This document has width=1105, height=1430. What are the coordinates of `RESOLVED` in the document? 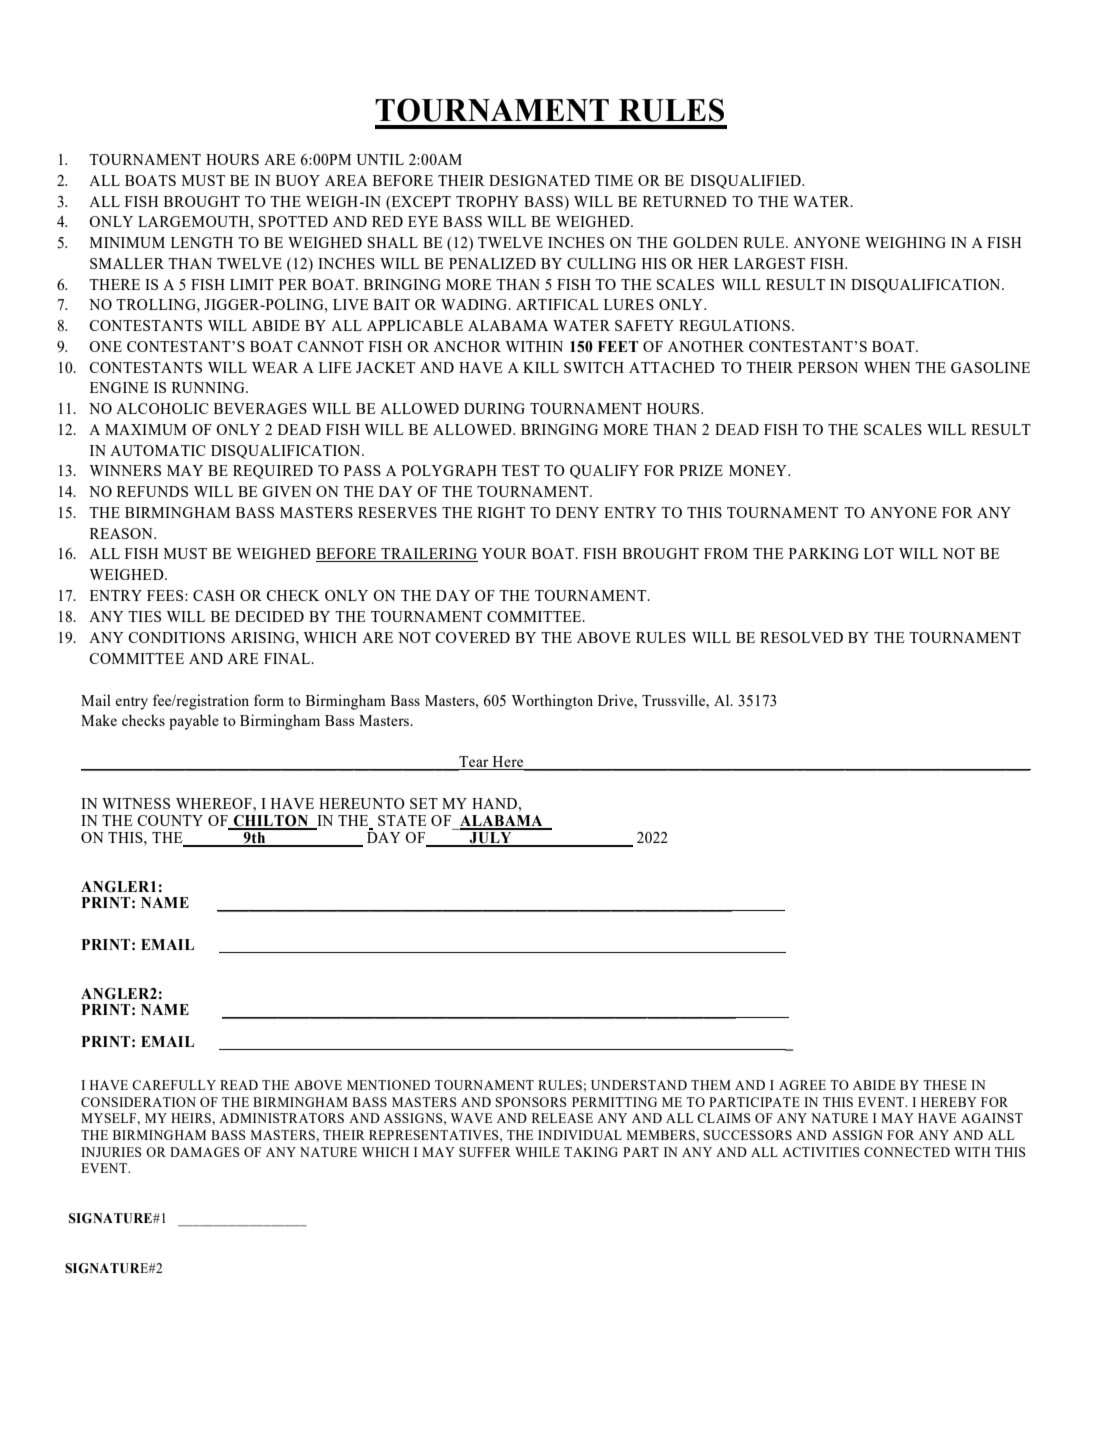 It's located at (801, 637).
